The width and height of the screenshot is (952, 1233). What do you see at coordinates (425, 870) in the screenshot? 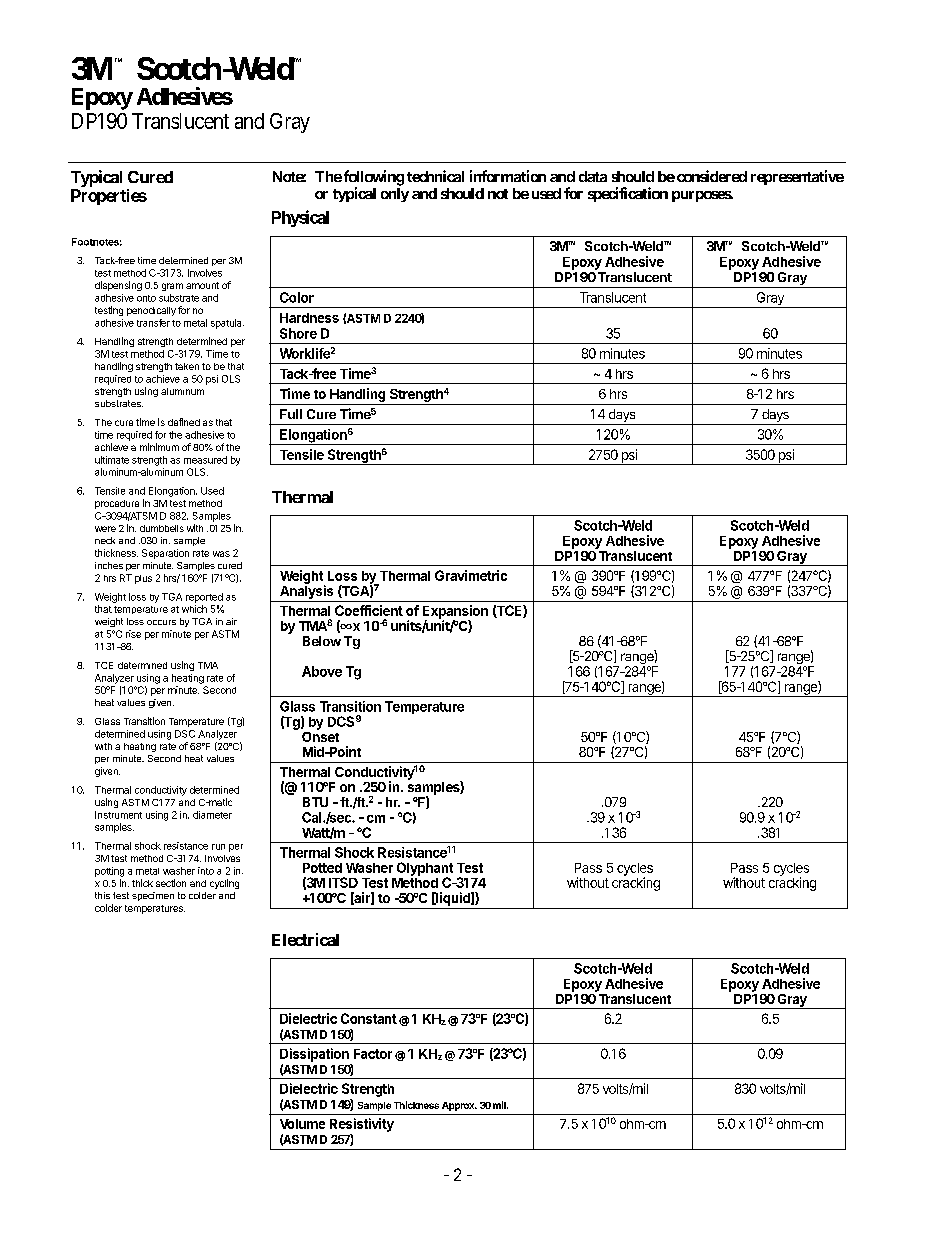
I see `Olyphant` at bounding box center [425, 870].
